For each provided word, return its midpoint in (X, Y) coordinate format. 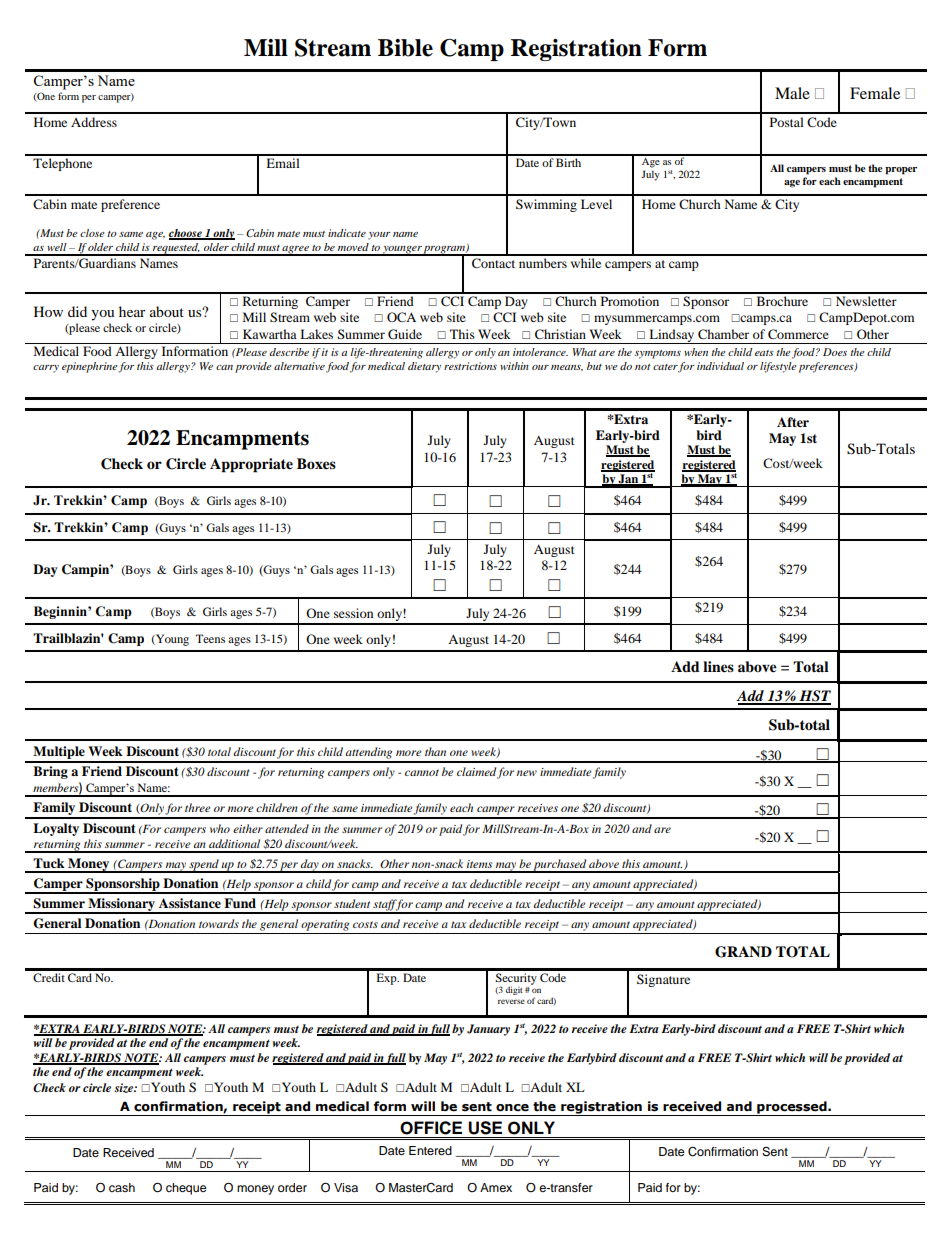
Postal (787, 122)
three (198, 807)
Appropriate (251, 465)
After (793, 422)
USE (485, 1128)
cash (122, 1187)
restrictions (470, 366)
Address (94, 122)
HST (814, 697)
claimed (476, 771)
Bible (405, 48)
